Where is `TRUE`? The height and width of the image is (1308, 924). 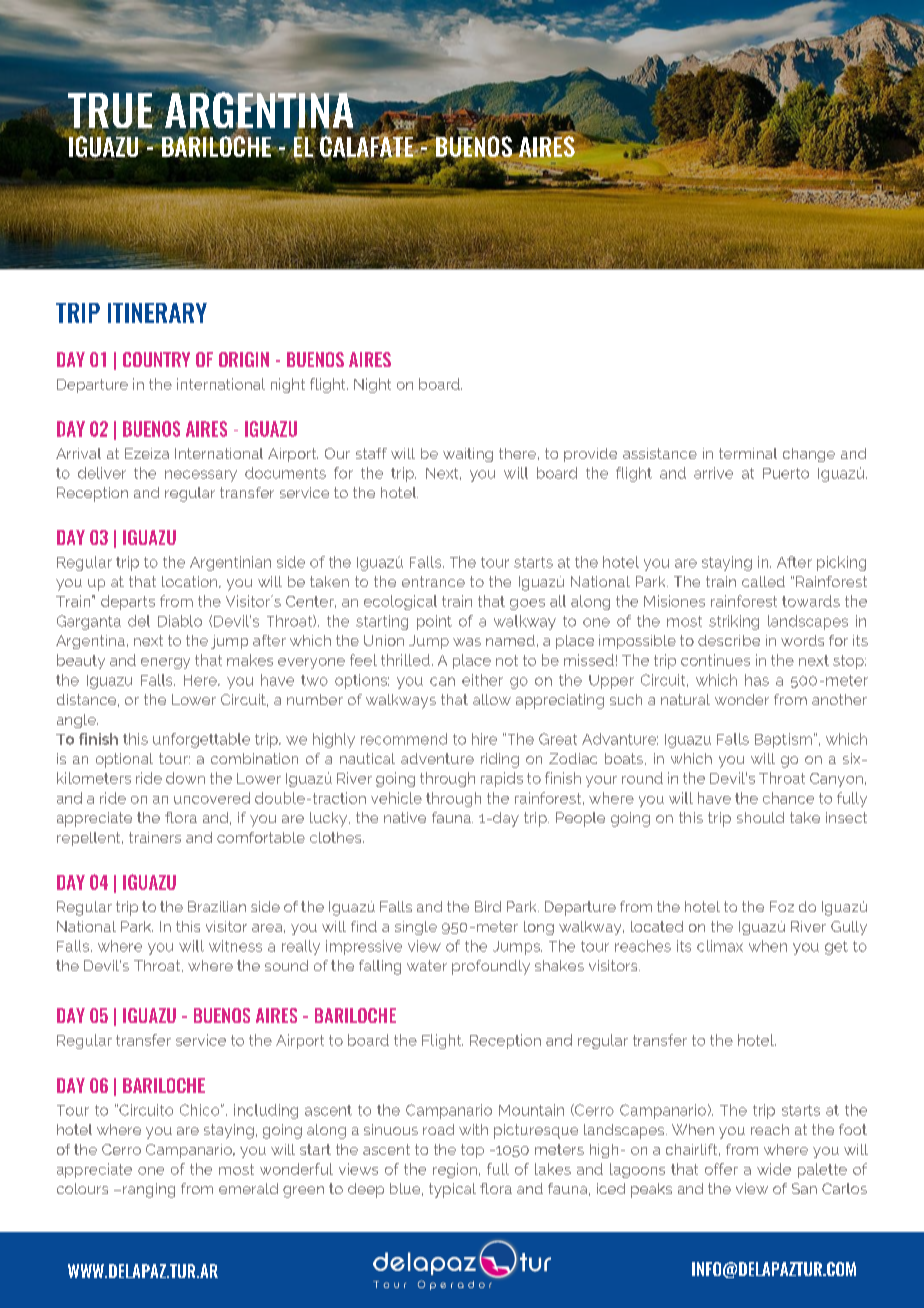 TRUE is located at coordinates (110, 110).
